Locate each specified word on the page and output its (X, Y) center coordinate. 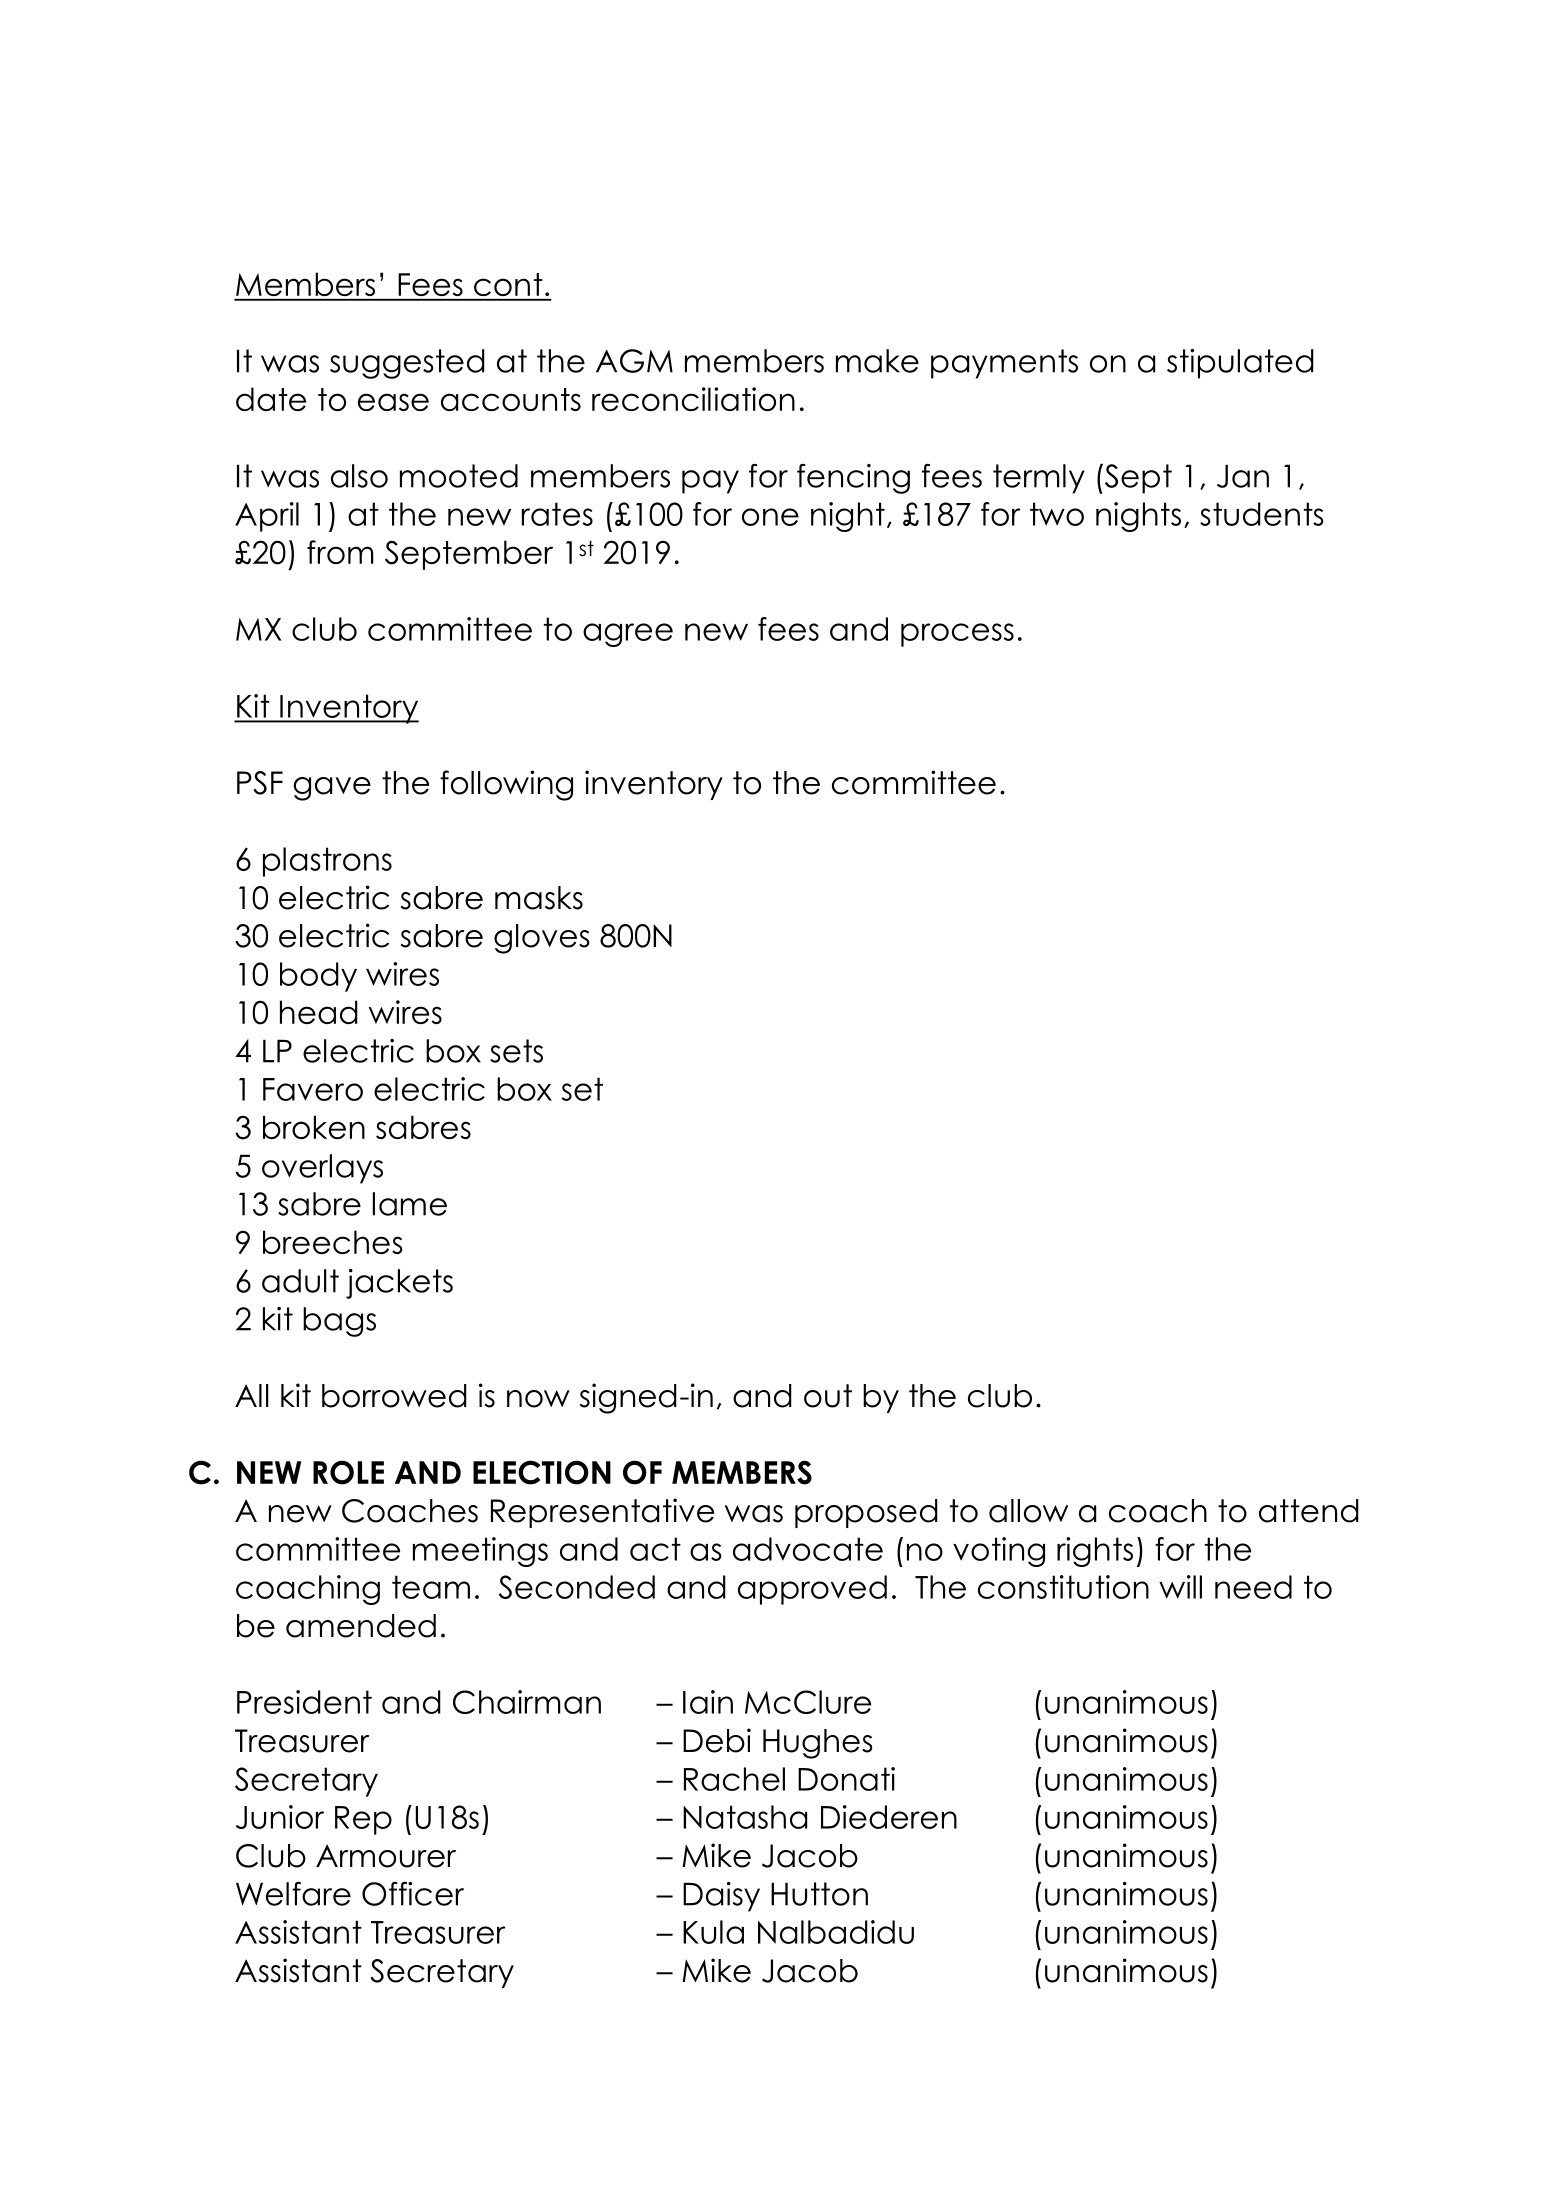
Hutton (819, 1894)
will (1180, 1587)
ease (393, 402)
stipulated (1240, 364)
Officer (413, 1894)
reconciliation (693, 399)
